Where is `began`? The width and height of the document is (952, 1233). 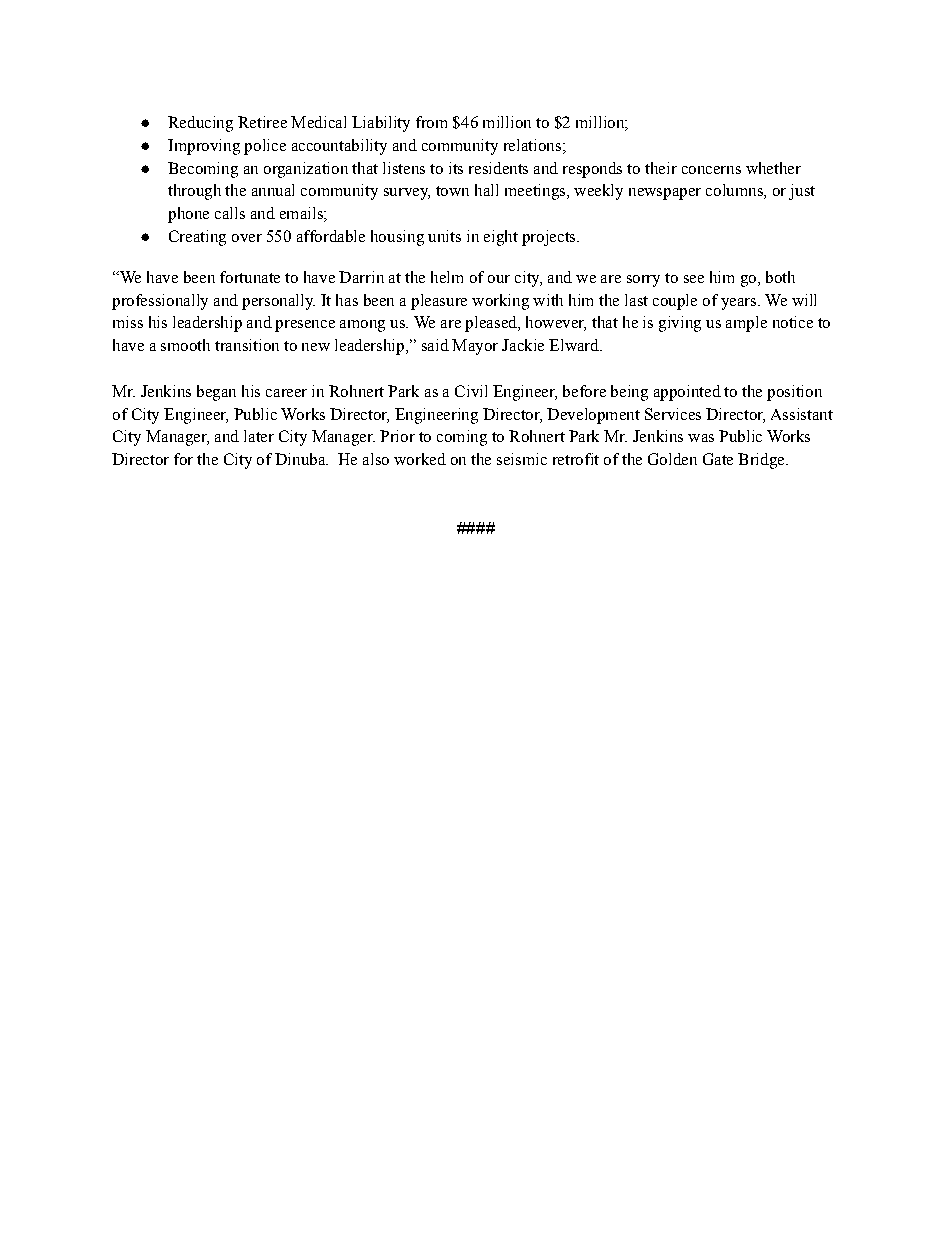 began is located at coordinates (216, 393).
